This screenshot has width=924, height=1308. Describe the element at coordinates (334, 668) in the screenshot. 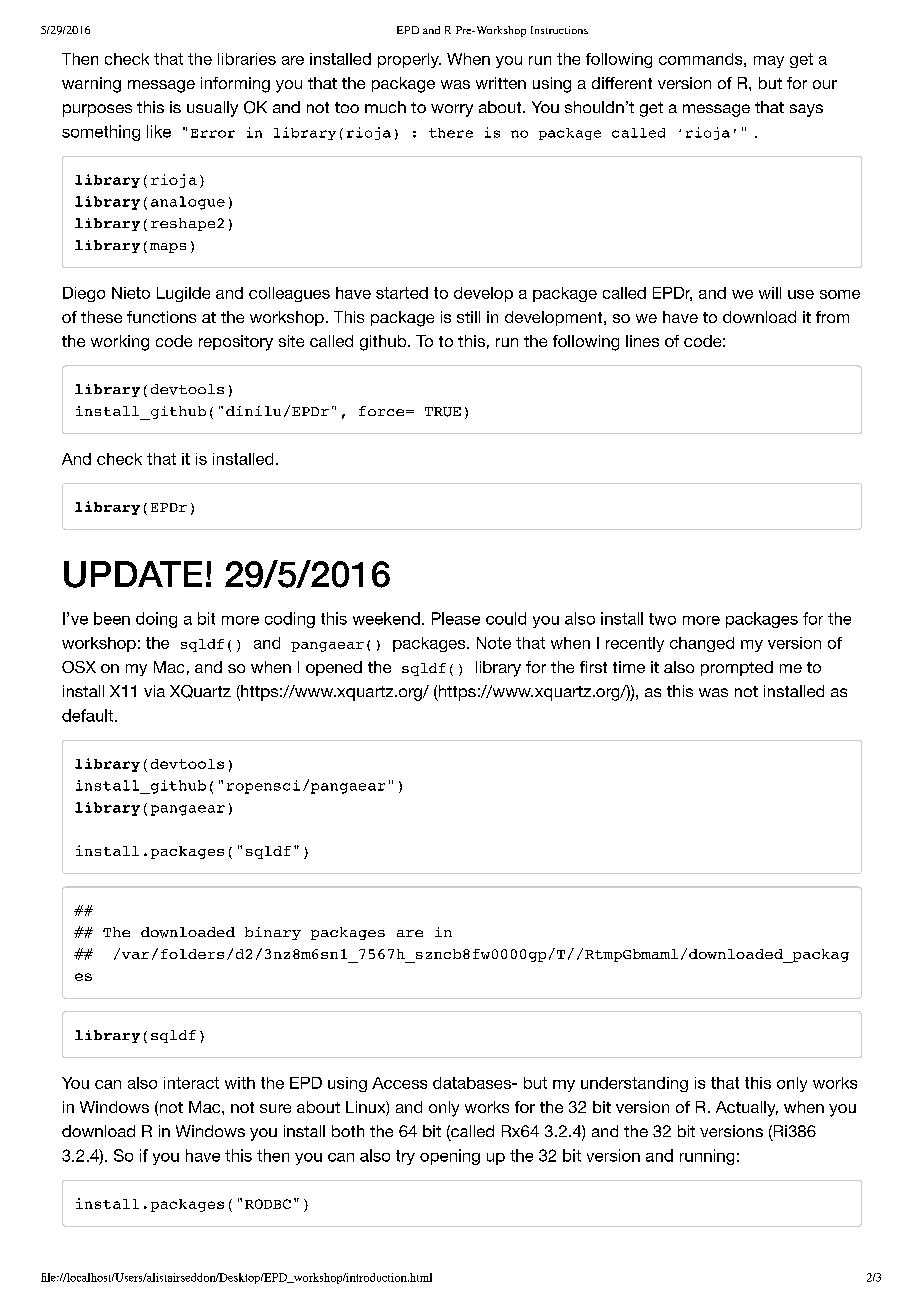

I see `opened` at that location.
